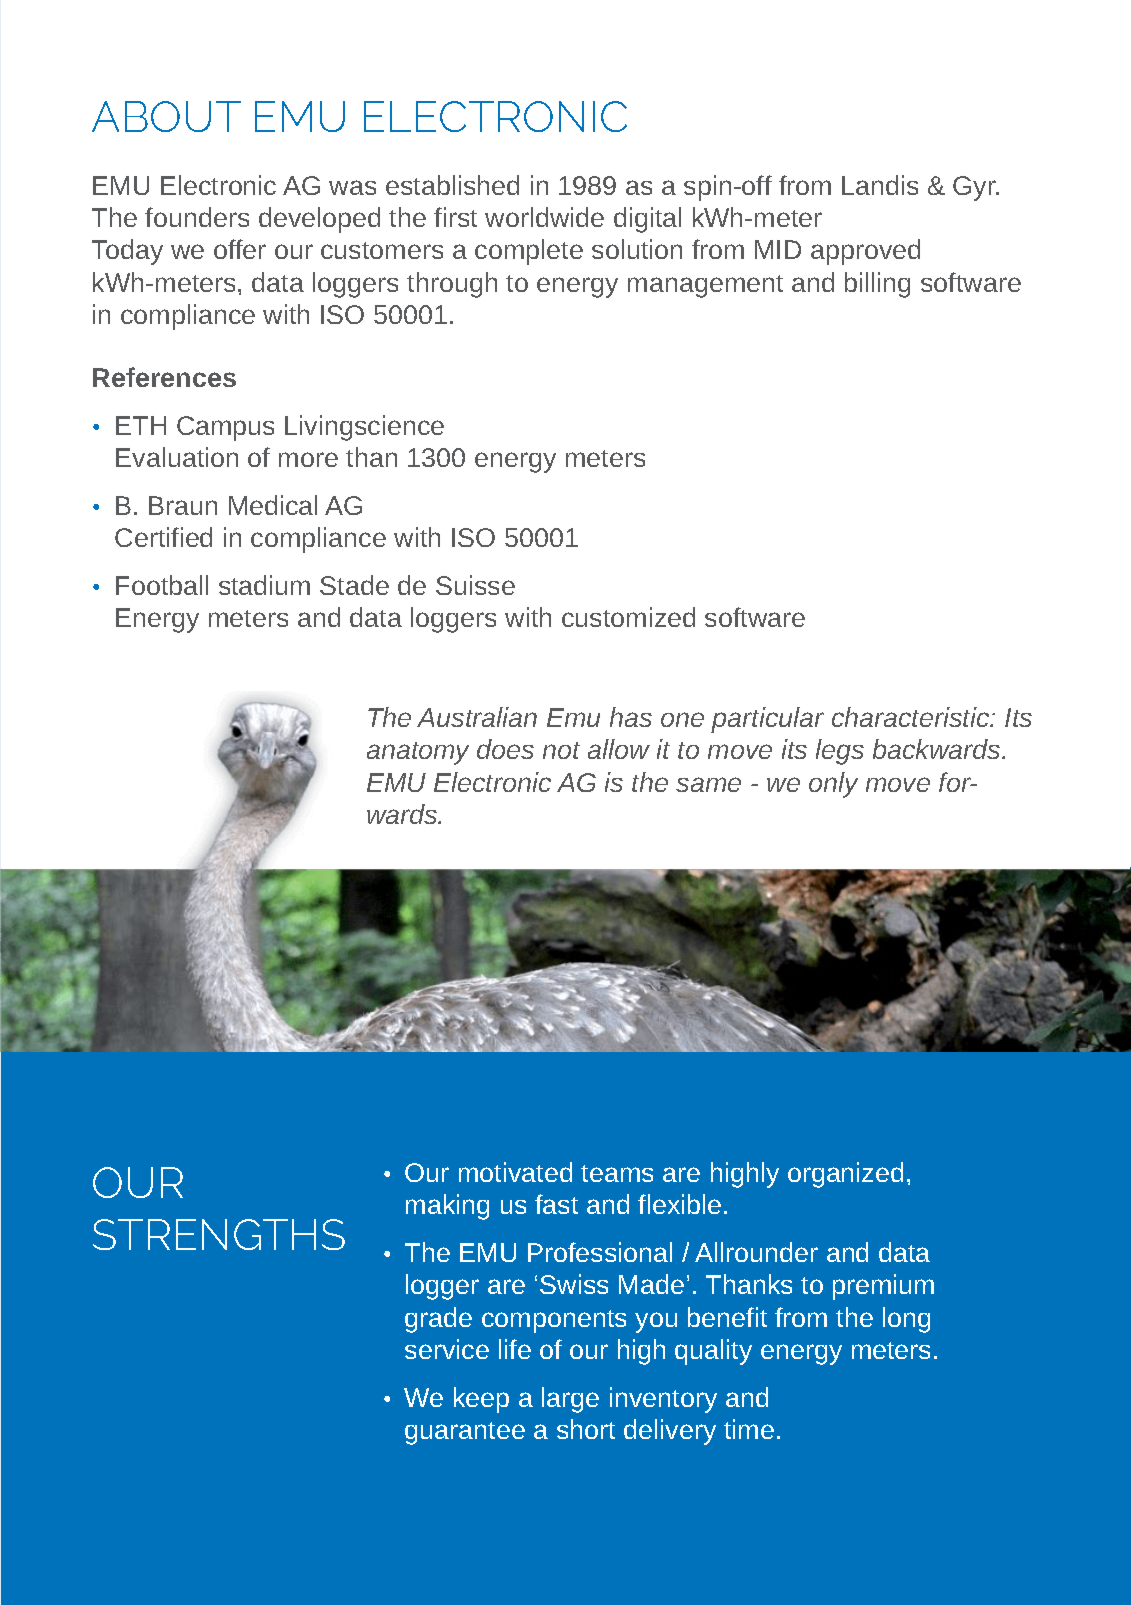 This screenshot has width=1131, height=1605. What do you see at coordinates (877, 285) in the screenshot?
I see `billing` at bounding box center [877, 285].
